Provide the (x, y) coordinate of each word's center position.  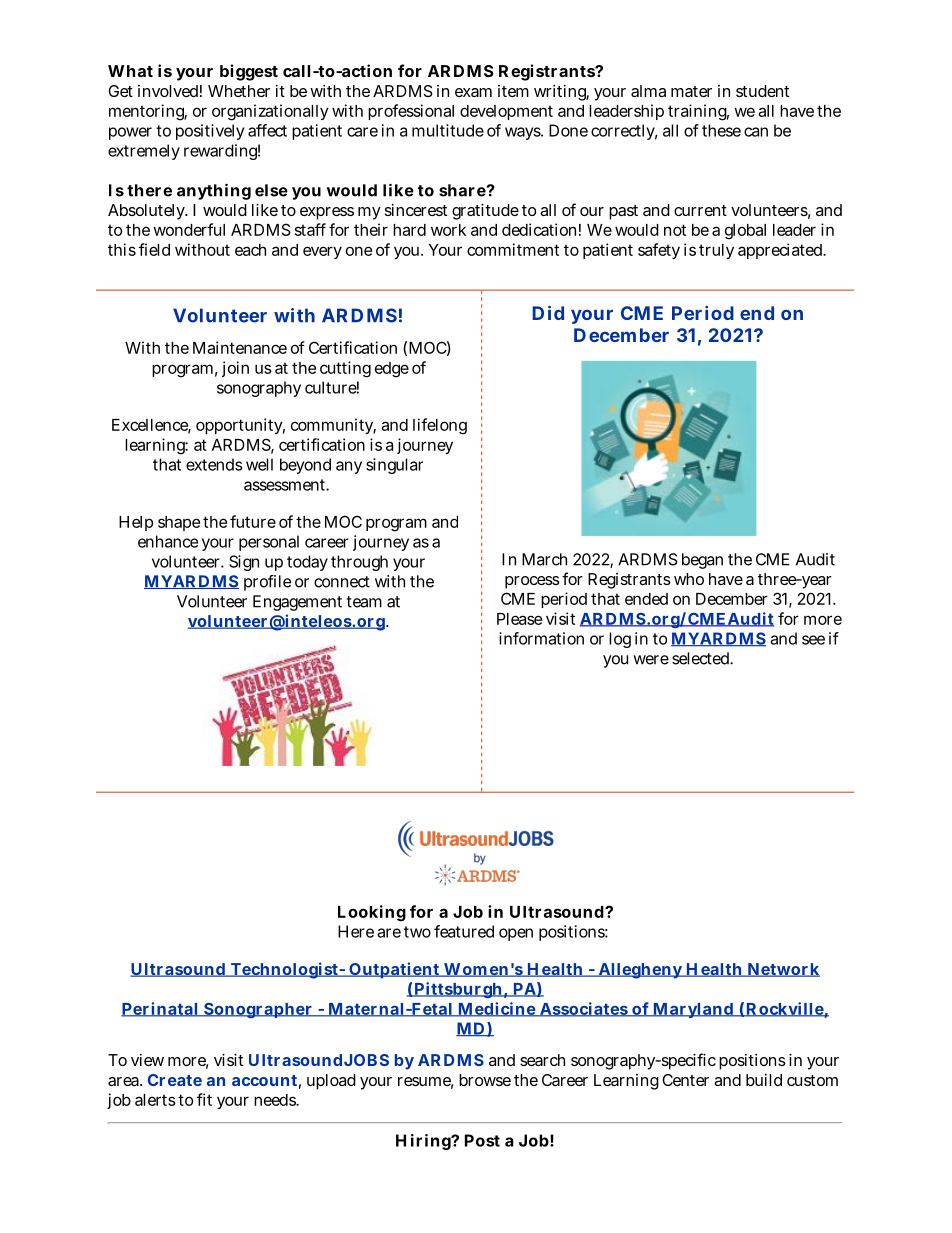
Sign (244, 563)
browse (485, 1080)
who (689, 579)
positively (210, 132)
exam (473, 92)
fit (204, 1099)
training (698, 112)
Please (519, 619)
